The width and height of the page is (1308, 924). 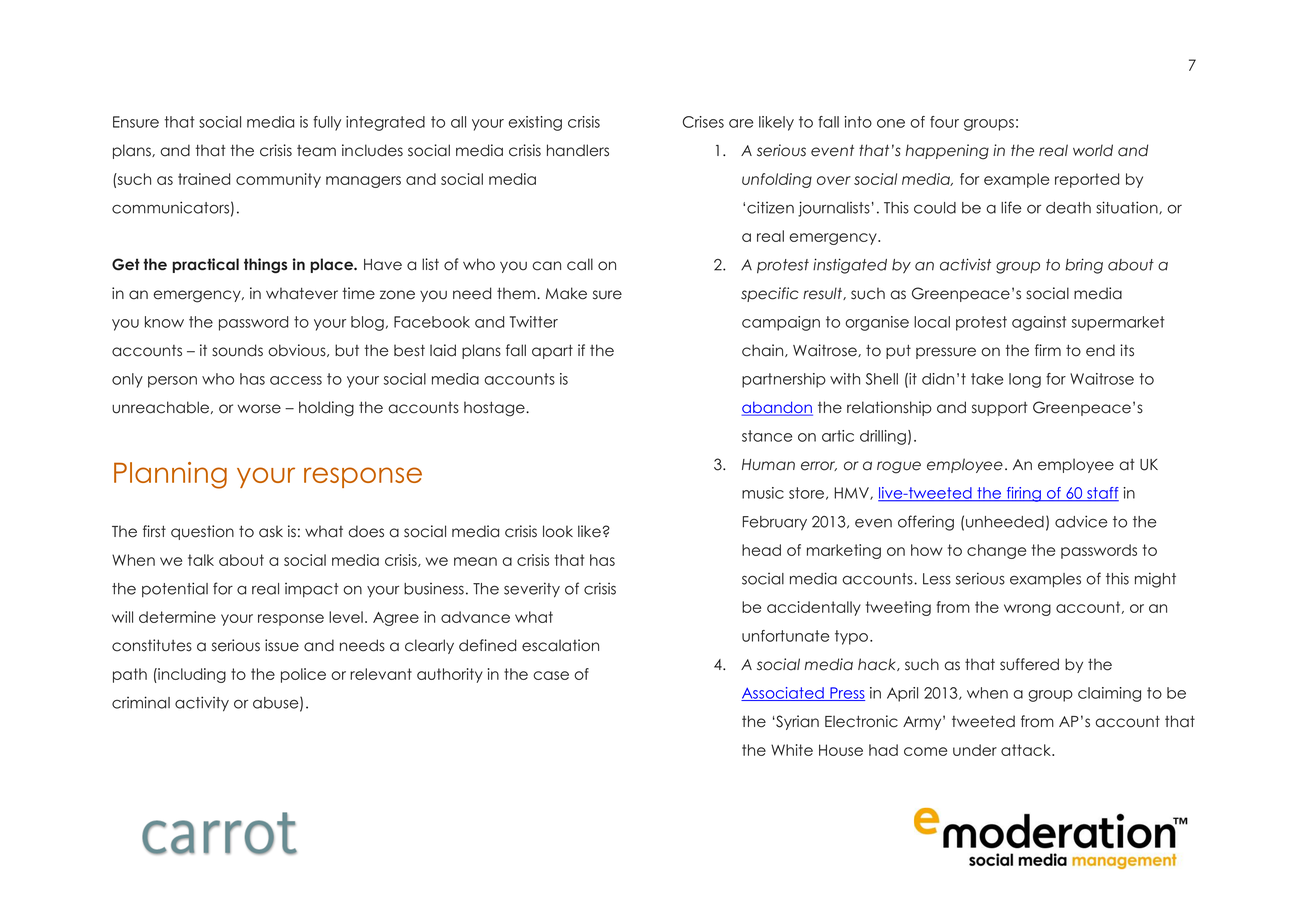 What do you see at coordinates (170, 475) in the page?
I see `Planning` at bounding box center [170, 475].
